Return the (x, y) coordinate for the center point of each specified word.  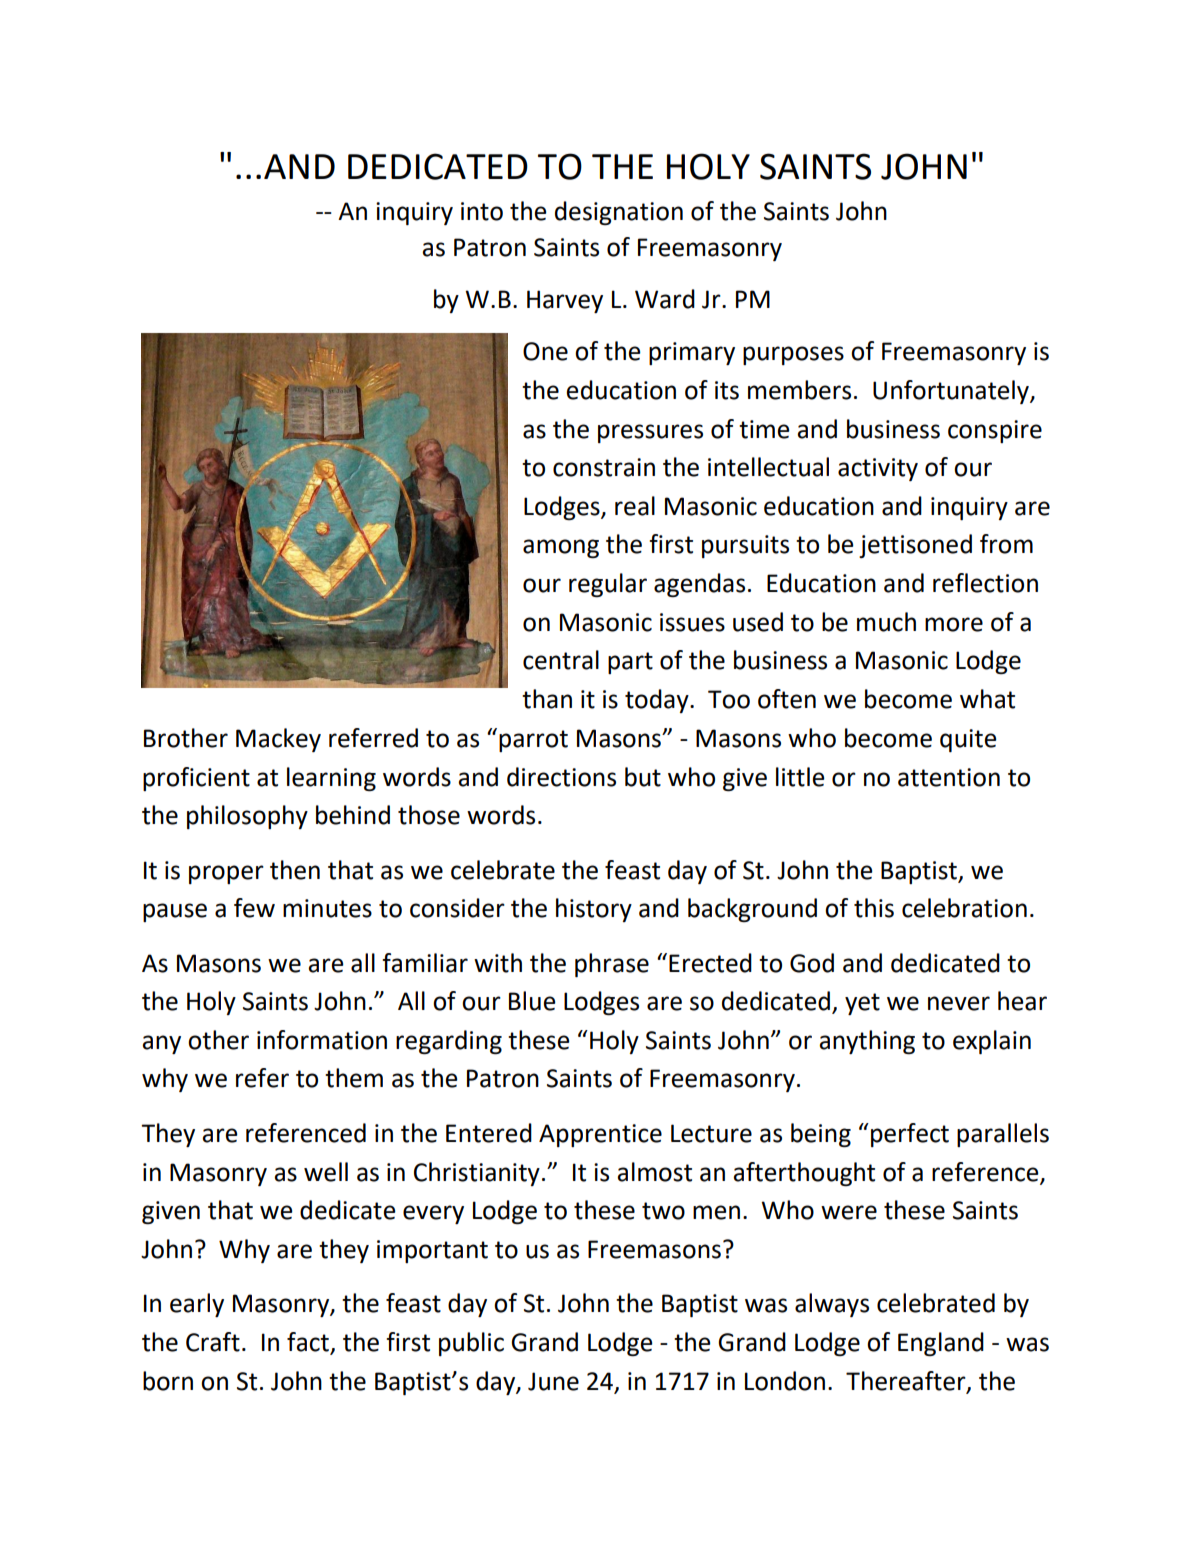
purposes (793, 355)
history (594, 910)
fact (309, 1343)
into (482, 211)
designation (619, 213)
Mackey (278, 740)
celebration (964, 908)
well (326, 1172)
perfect (910, 1135)
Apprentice (600, 1135)
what (987, 699)
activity (878, 469)
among (561, 548)
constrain (604, 467)
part (630, 663)
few (254, 908)
